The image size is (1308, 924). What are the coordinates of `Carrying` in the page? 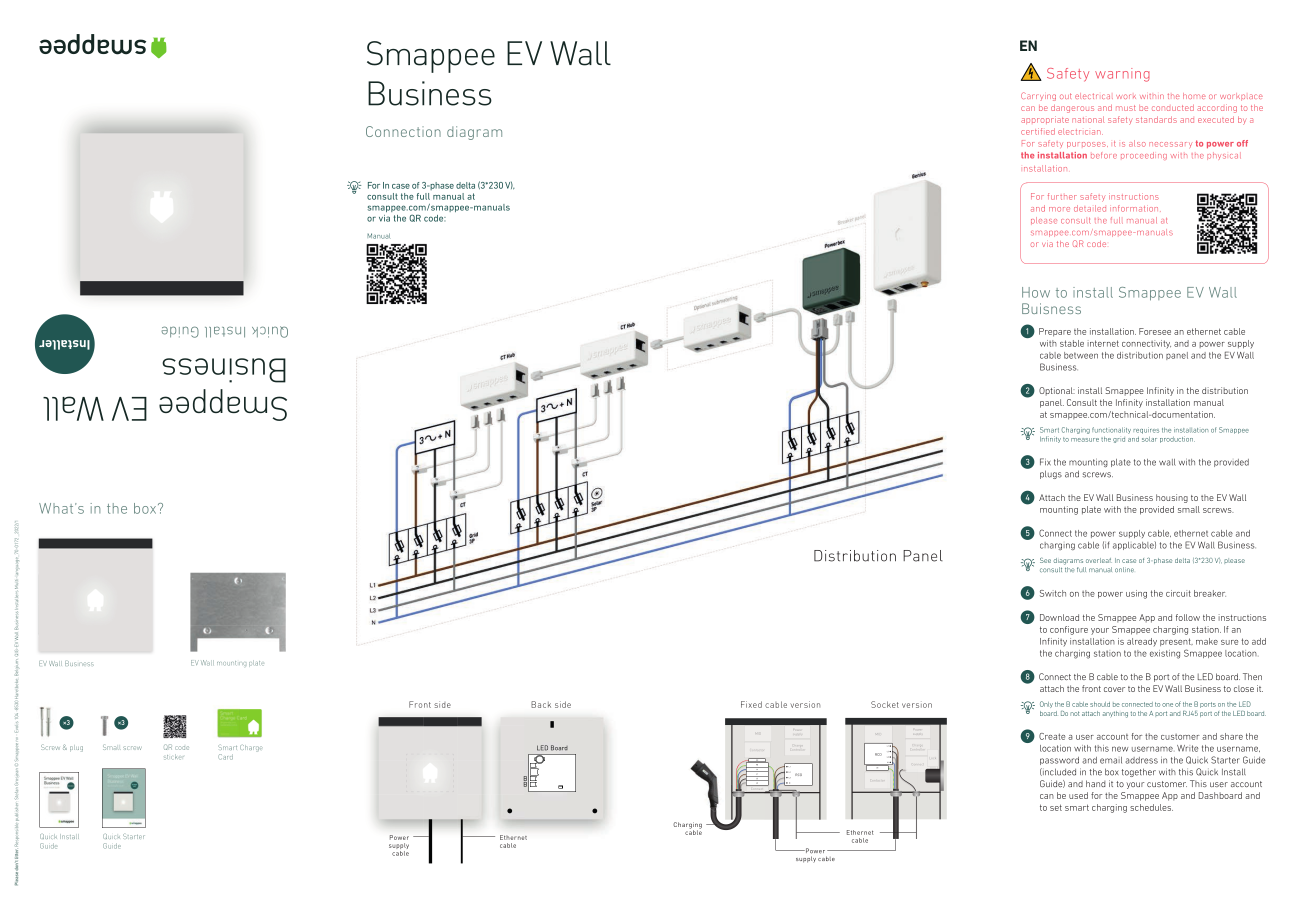 It's located at (1038, 96).
